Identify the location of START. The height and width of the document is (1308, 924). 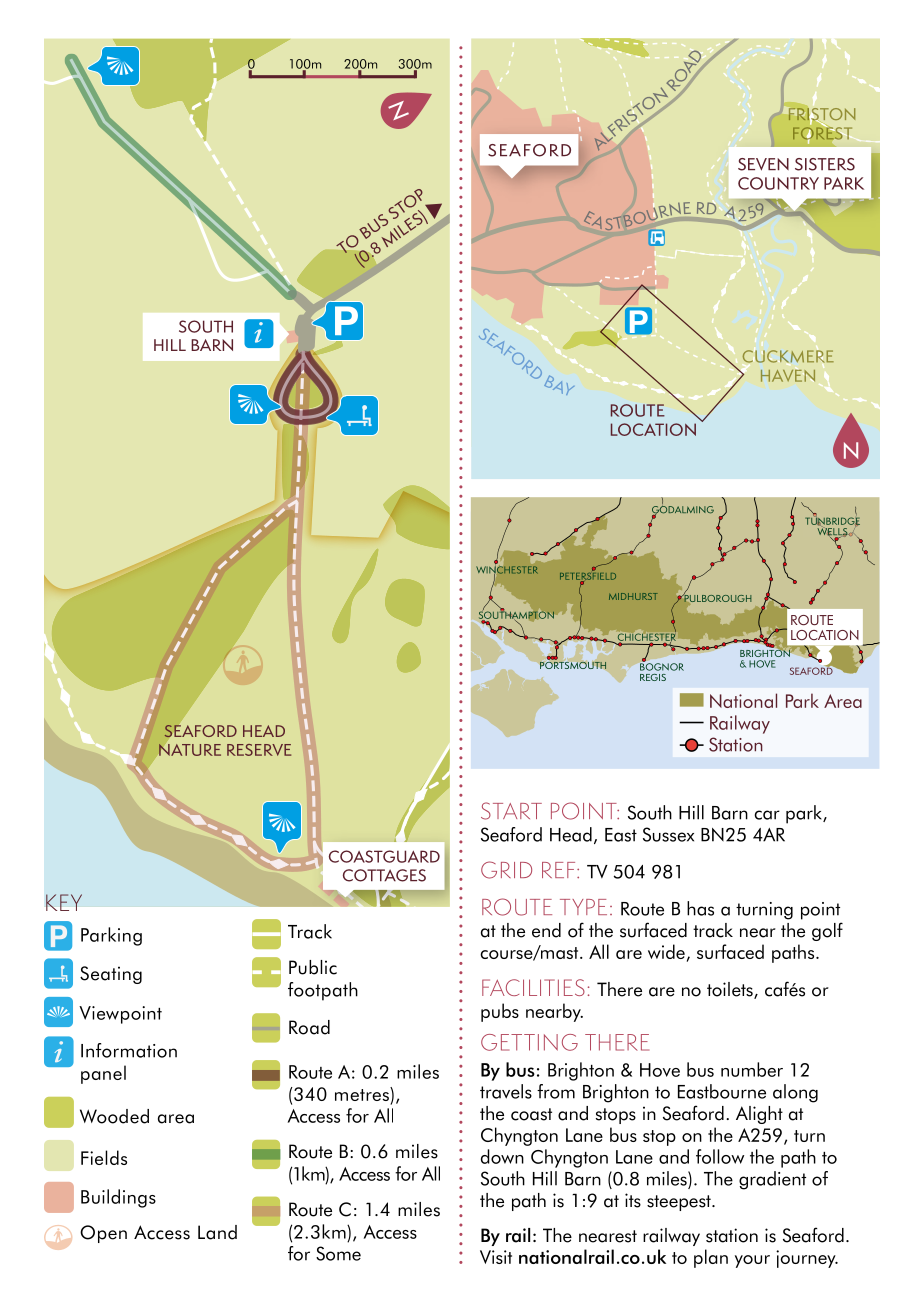
(511, 811).
